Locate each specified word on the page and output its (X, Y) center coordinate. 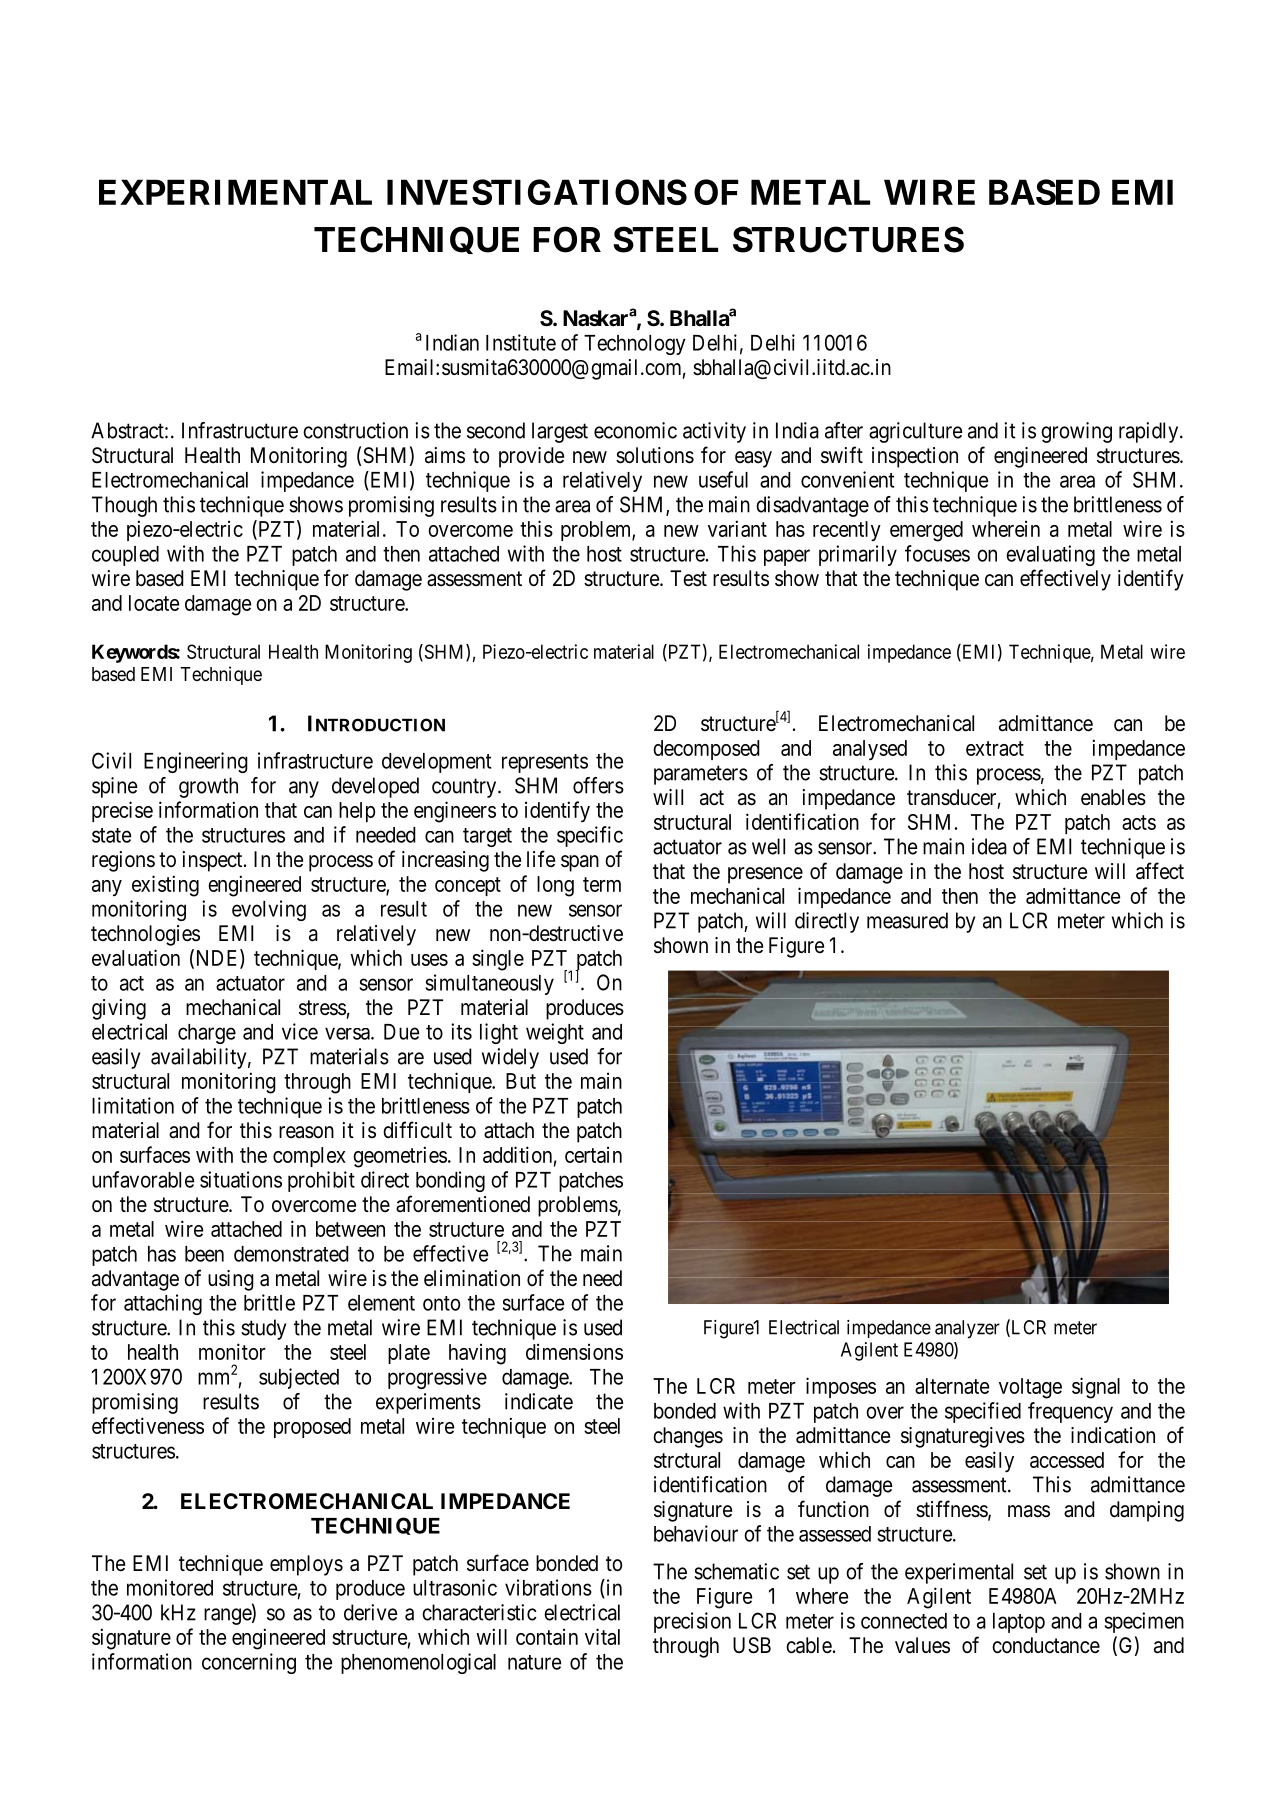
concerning (249, 1663)
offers (598, 785)
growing (1076, 432)
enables (1113, 797)
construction (355, 430)
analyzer (967, 1329)
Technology (635, 345)
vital (602, 1636)
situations (241, 1179)
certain (593, 1154)
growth (208, 787)
